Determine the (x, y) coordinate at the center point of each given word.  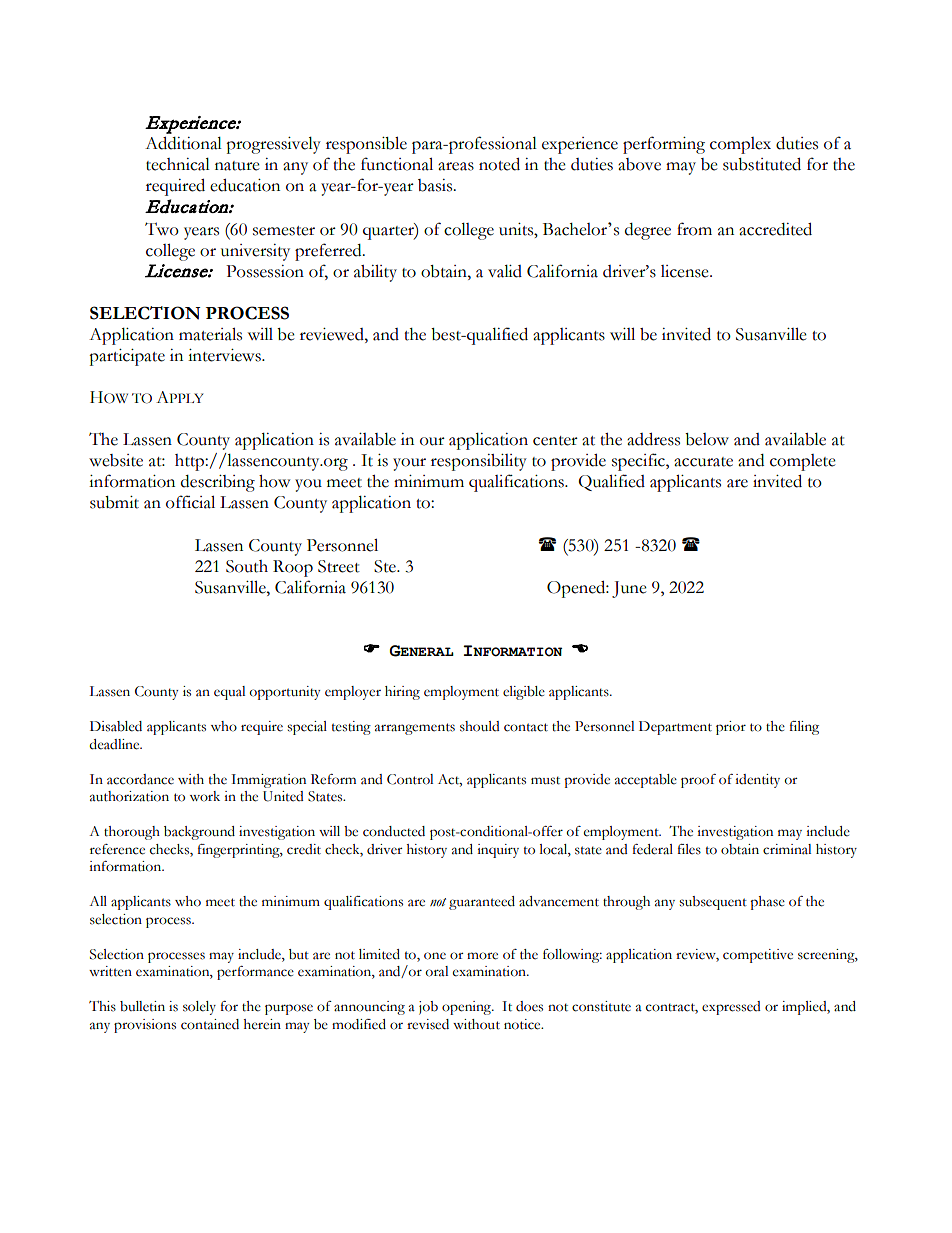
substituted (762, 164)
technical (178, 164)
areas (456, 166)
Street (339, 566)
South (247, 566)
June (629, 589)
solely (199, 1008)
